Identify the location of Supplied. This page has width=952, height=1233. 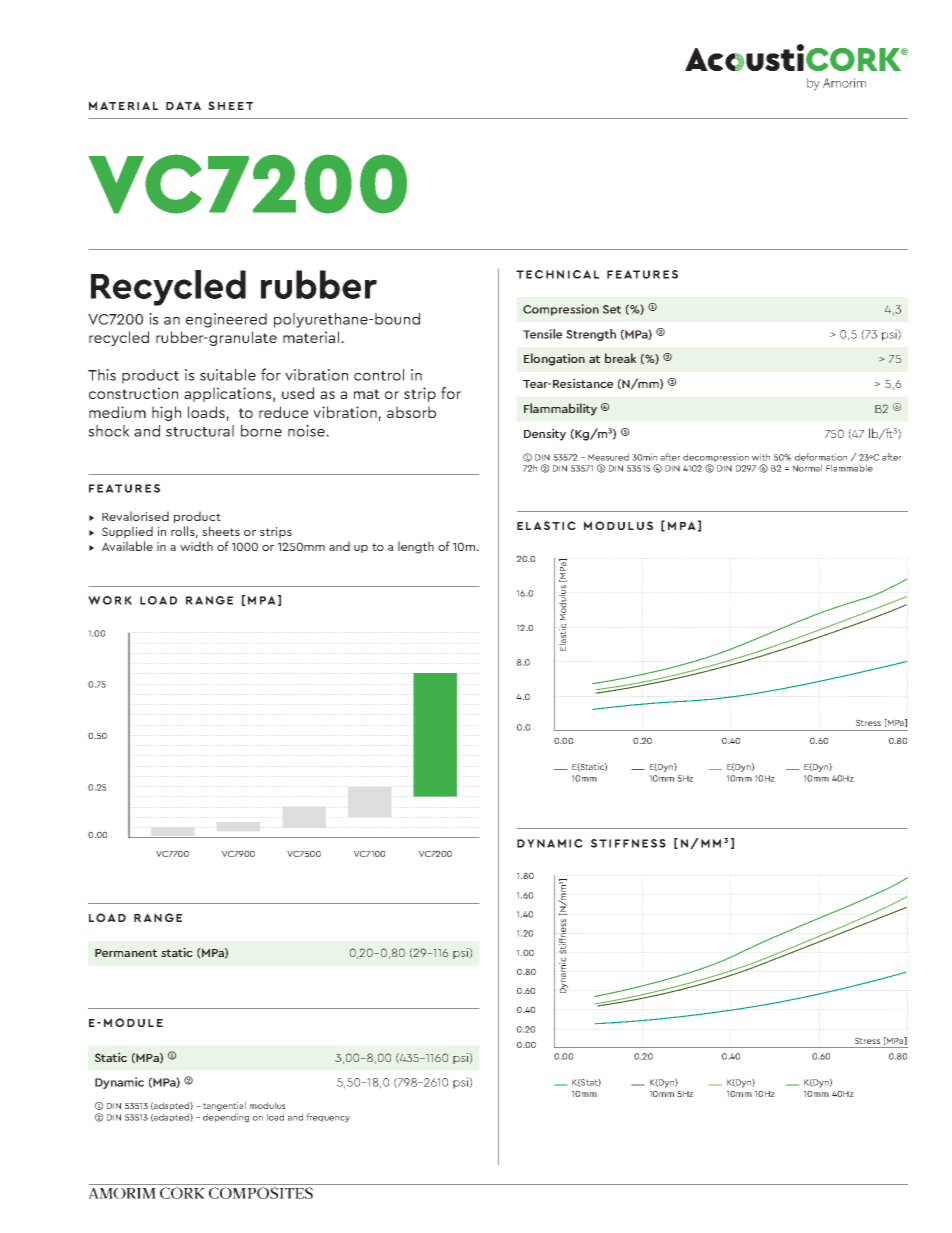
(127, 532).
